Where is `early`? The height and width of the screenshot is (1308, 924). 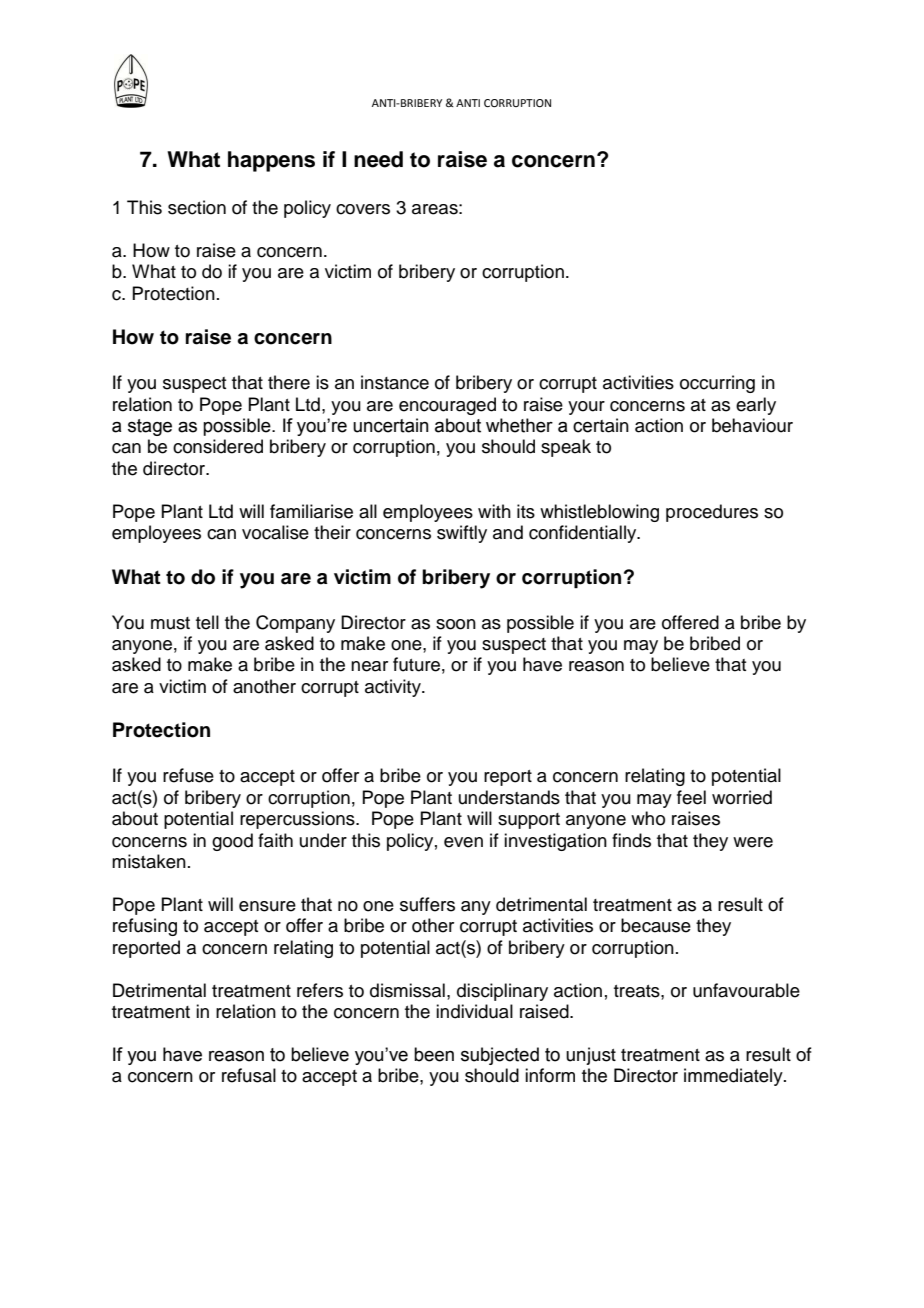
early is located at coordinates (756, 406).
